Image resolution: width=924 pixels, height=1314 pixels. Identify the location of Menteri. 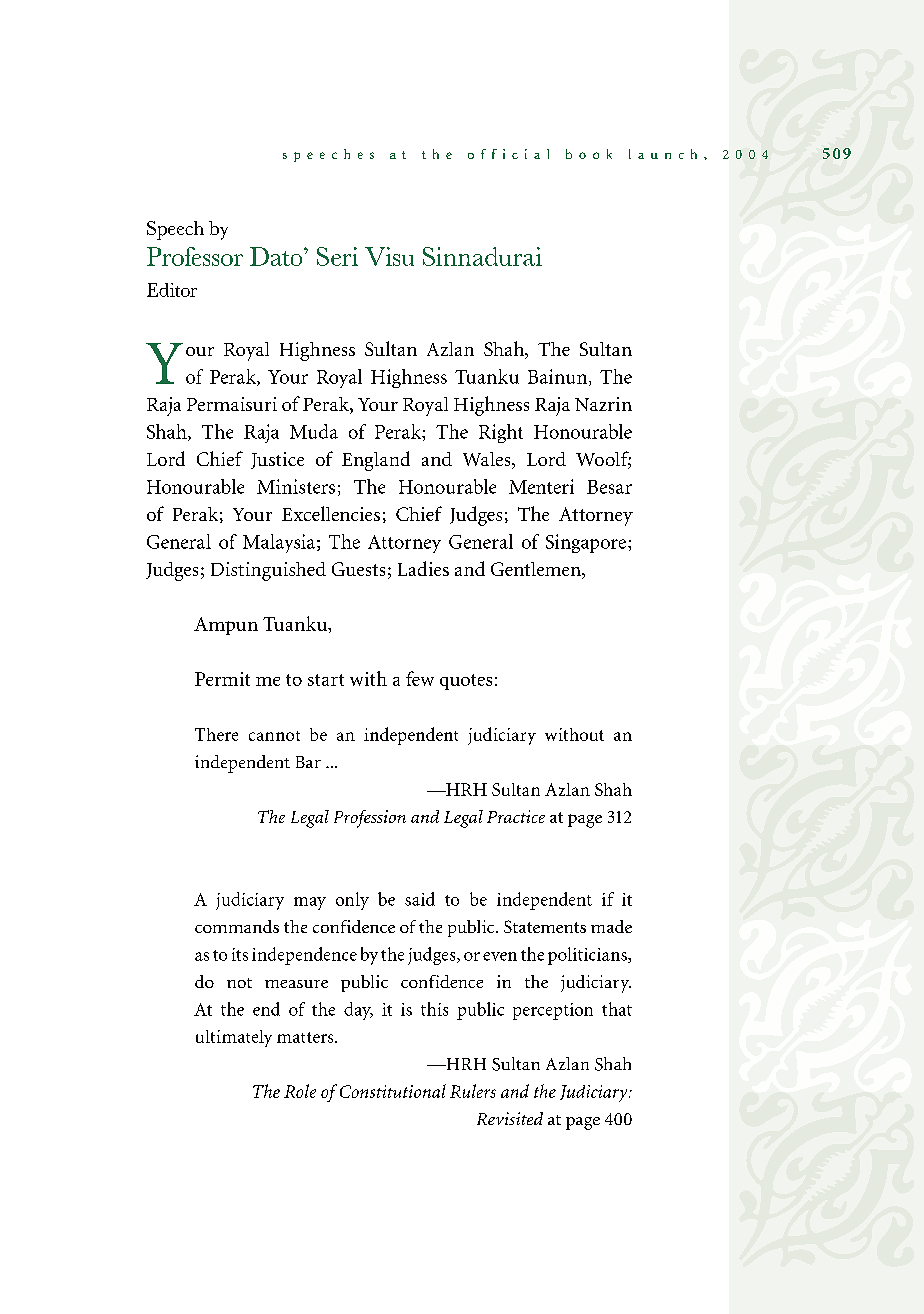
(541, 486).
